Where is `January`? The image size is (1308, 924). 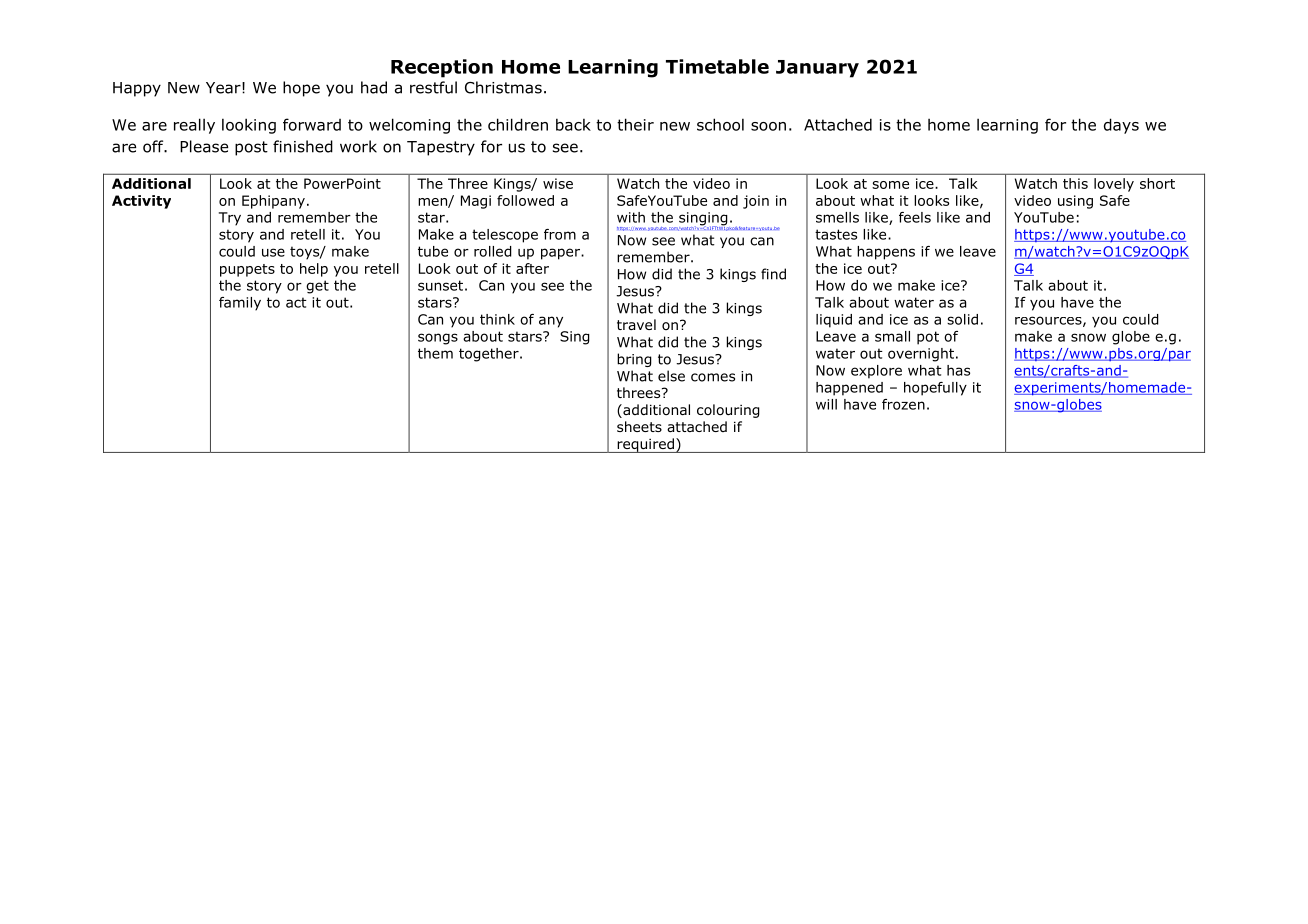
January is located at coordinates (817, 69).
